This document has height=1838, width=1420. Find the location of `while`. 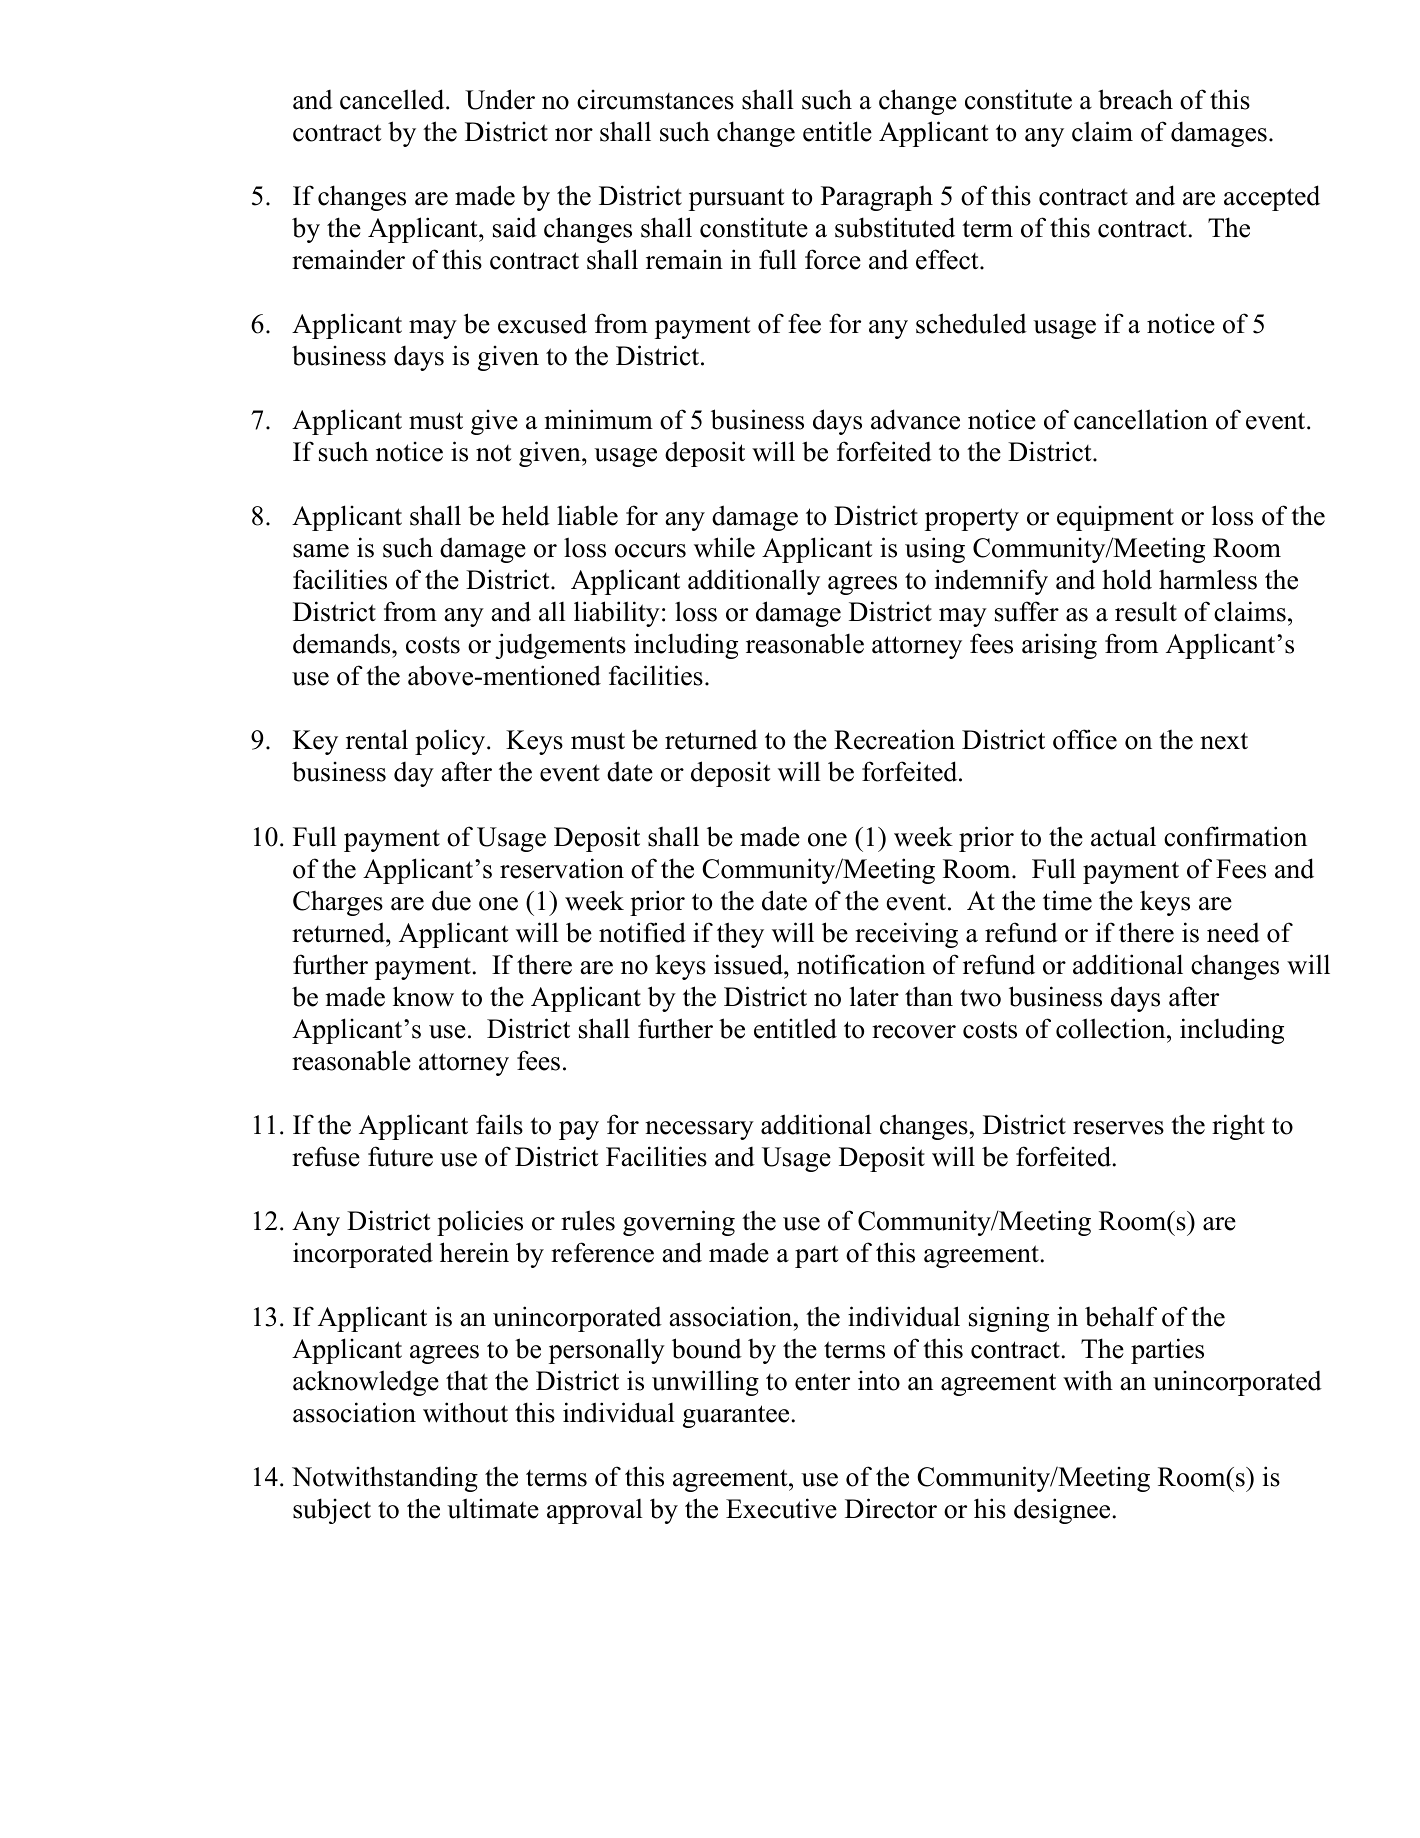

while is located at coordinates (724, 547).
